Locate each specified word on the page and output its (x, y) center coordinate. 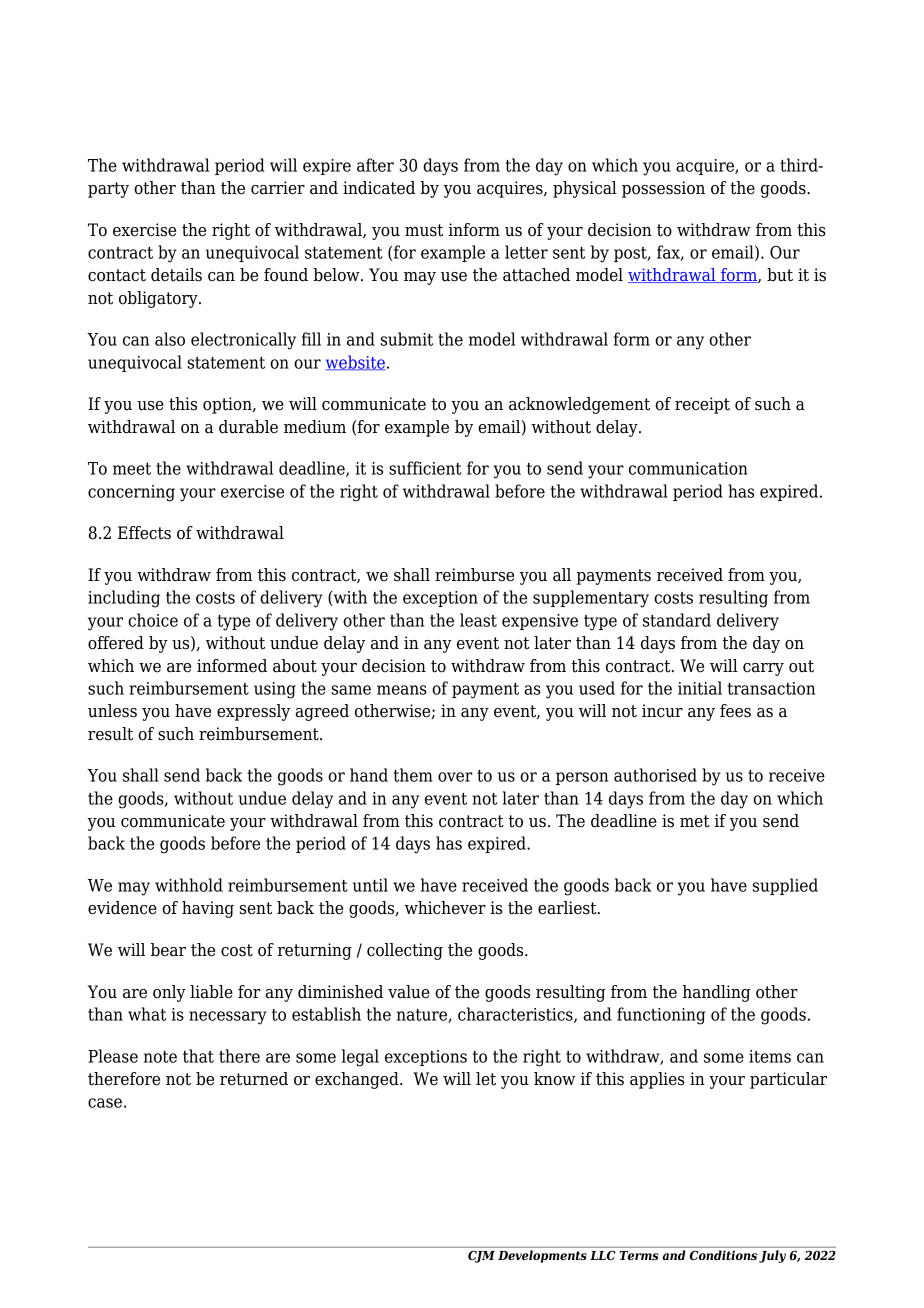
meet (132, 469)
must (424, 230)
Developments (542, 1256)
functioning (661, 1016)
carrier (278, 188)
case (105, 1103)
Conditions (723, 1255)
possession (663, 189)
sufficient (425, 468)
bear (168, 950)
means (402, 690)
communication (688, 468)
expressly (253, 712)
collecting (405, 951)
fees (735, 711)
